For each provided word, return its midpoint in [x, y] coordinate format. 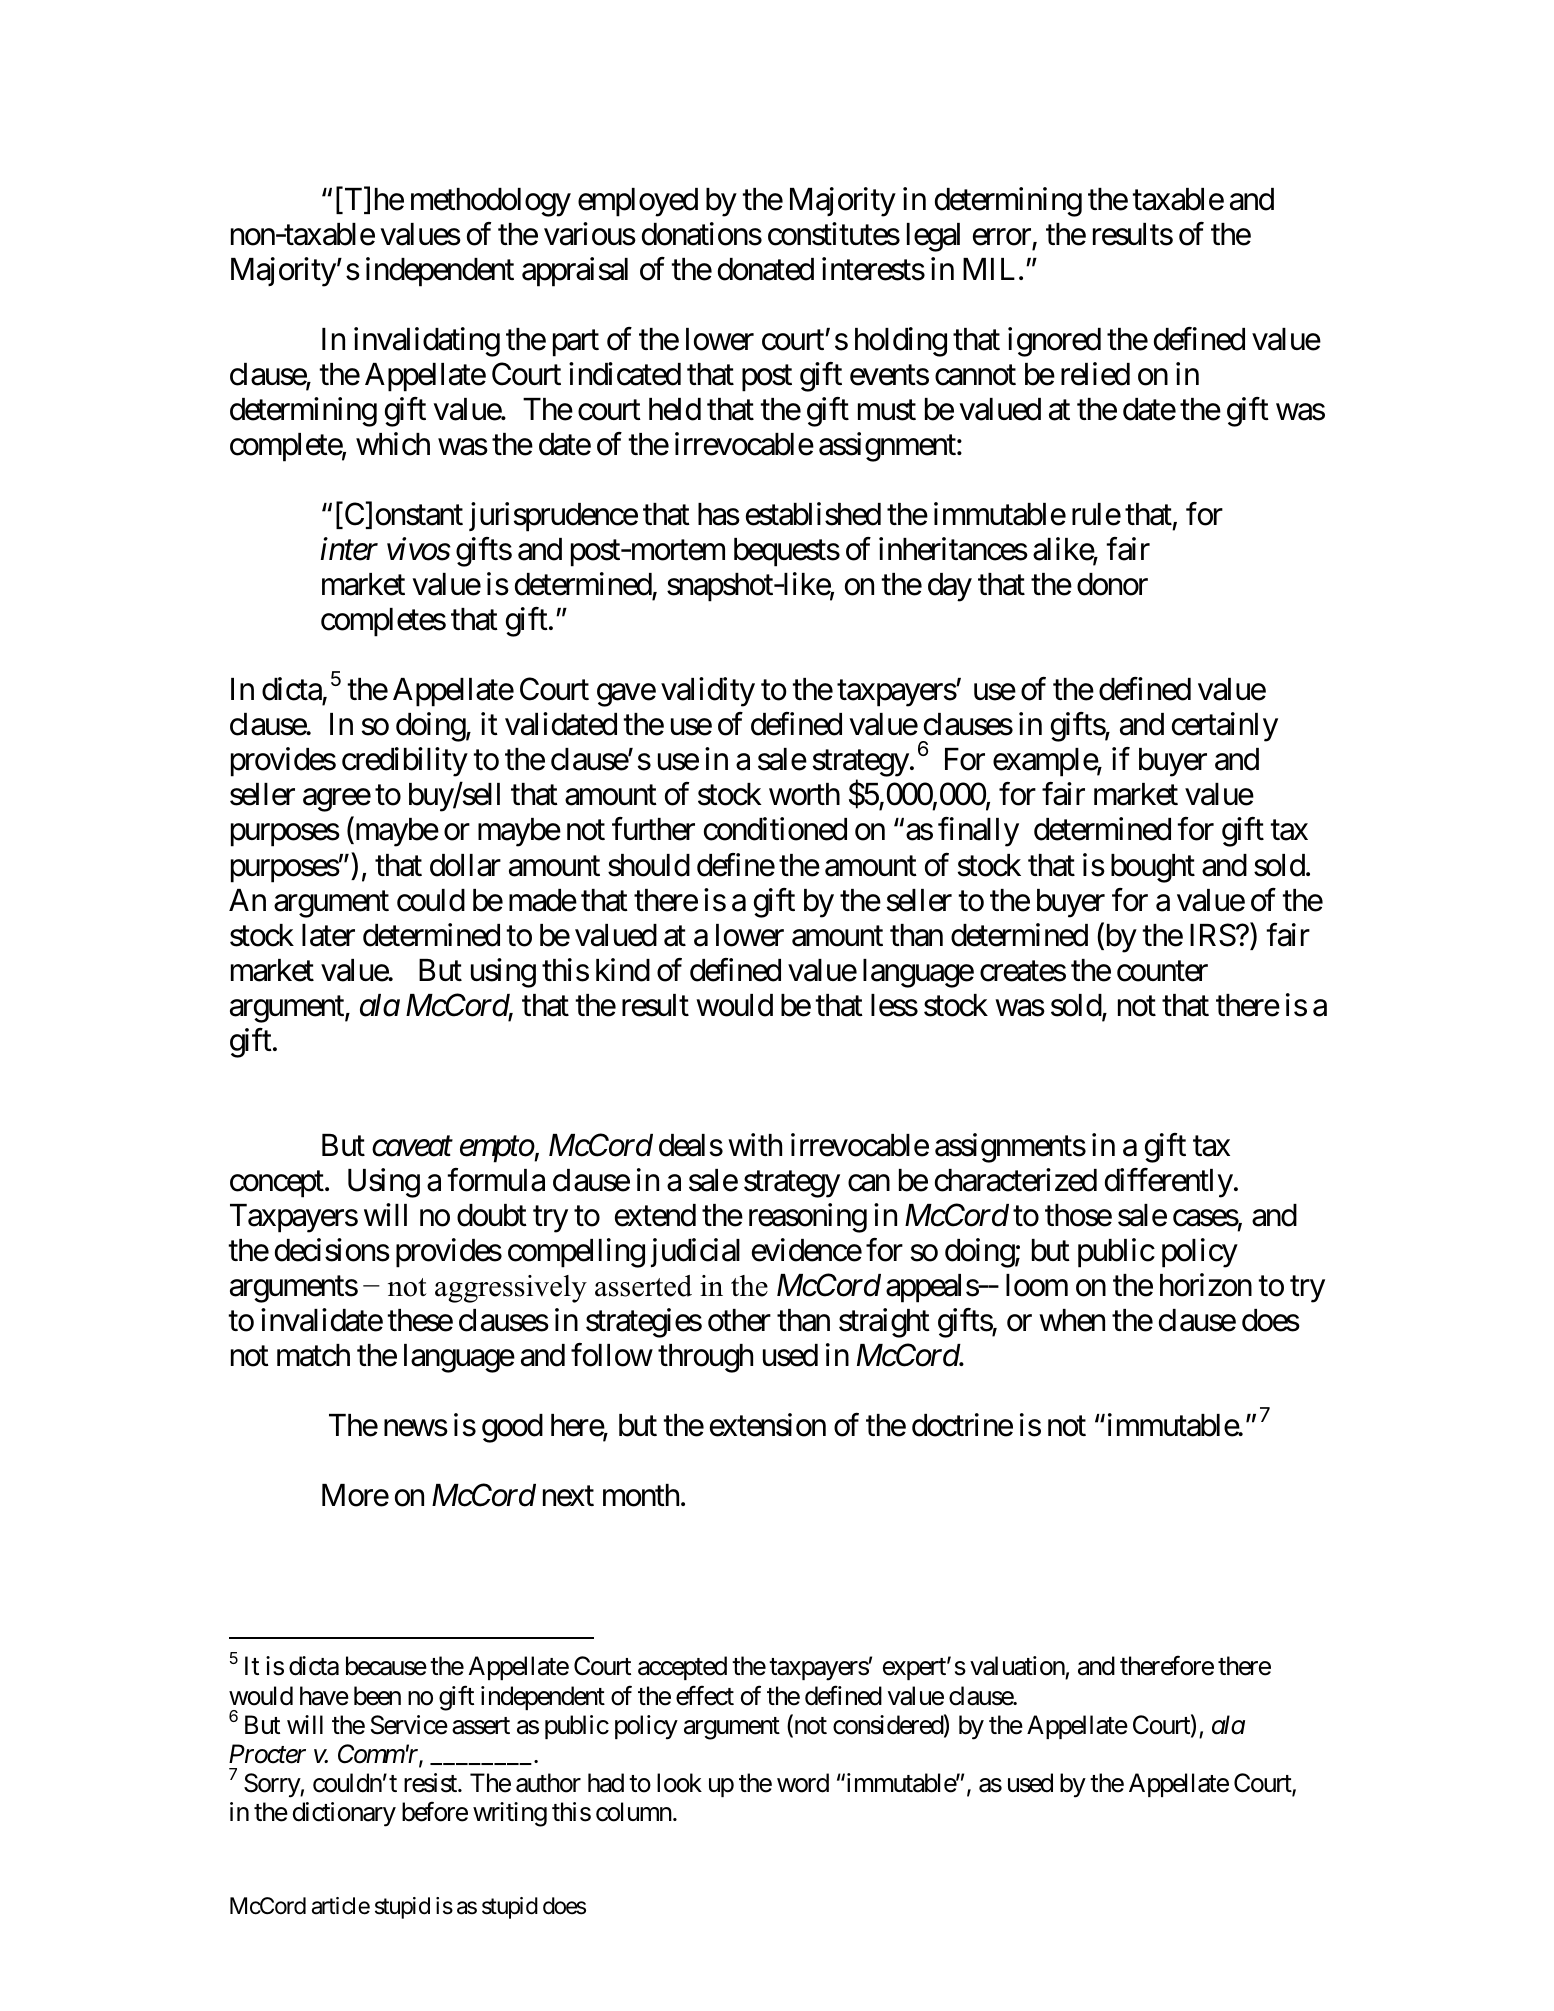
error [1002, 237]
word [803, 1783]
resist [431, 1783]
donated [766, 269]
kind [623, 970]
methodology [491, 202]
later [328, 935]
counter [1162, 971]
